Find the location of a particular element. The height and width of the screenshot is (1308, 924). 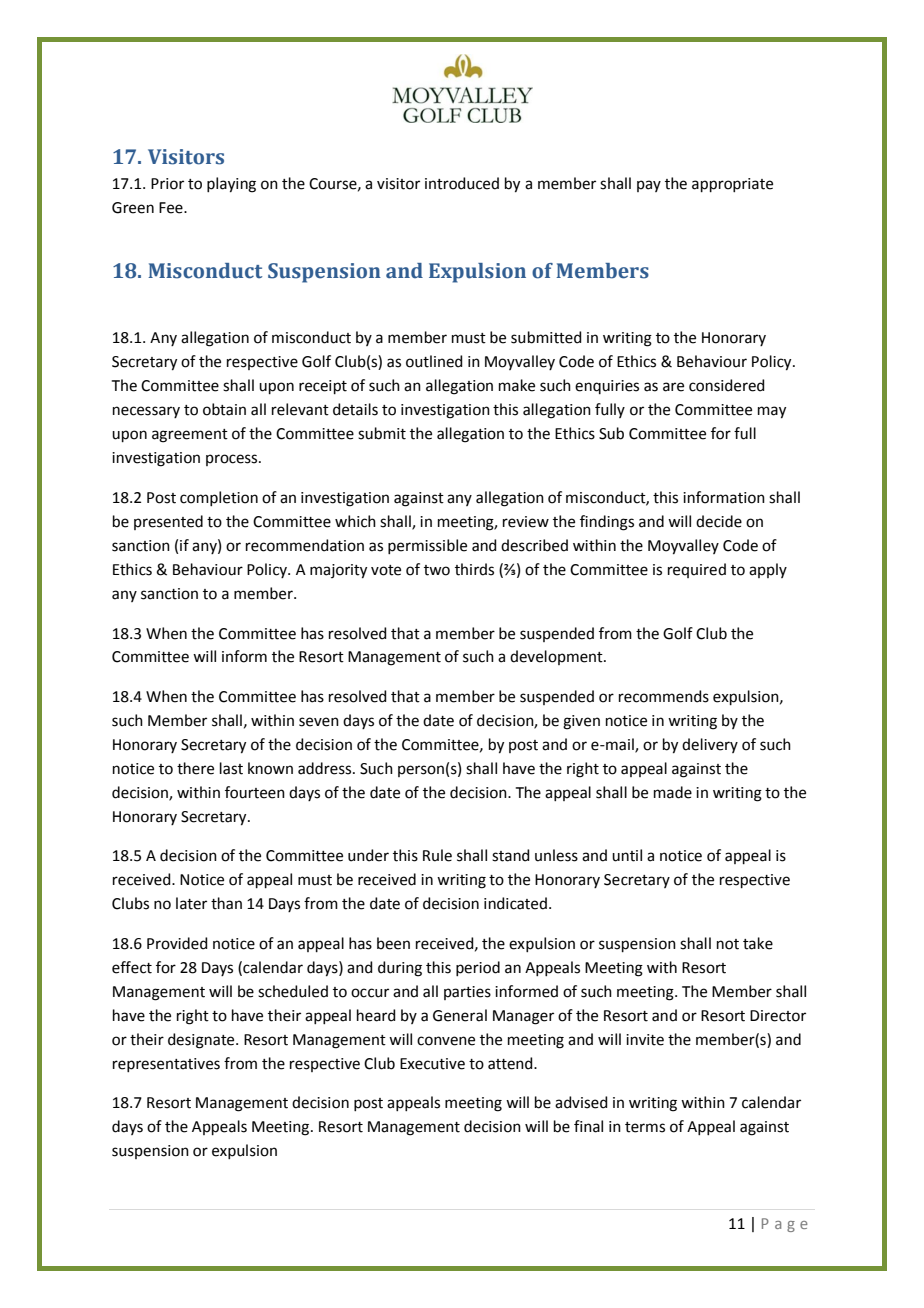

make is located at coordinates (517, 385).
